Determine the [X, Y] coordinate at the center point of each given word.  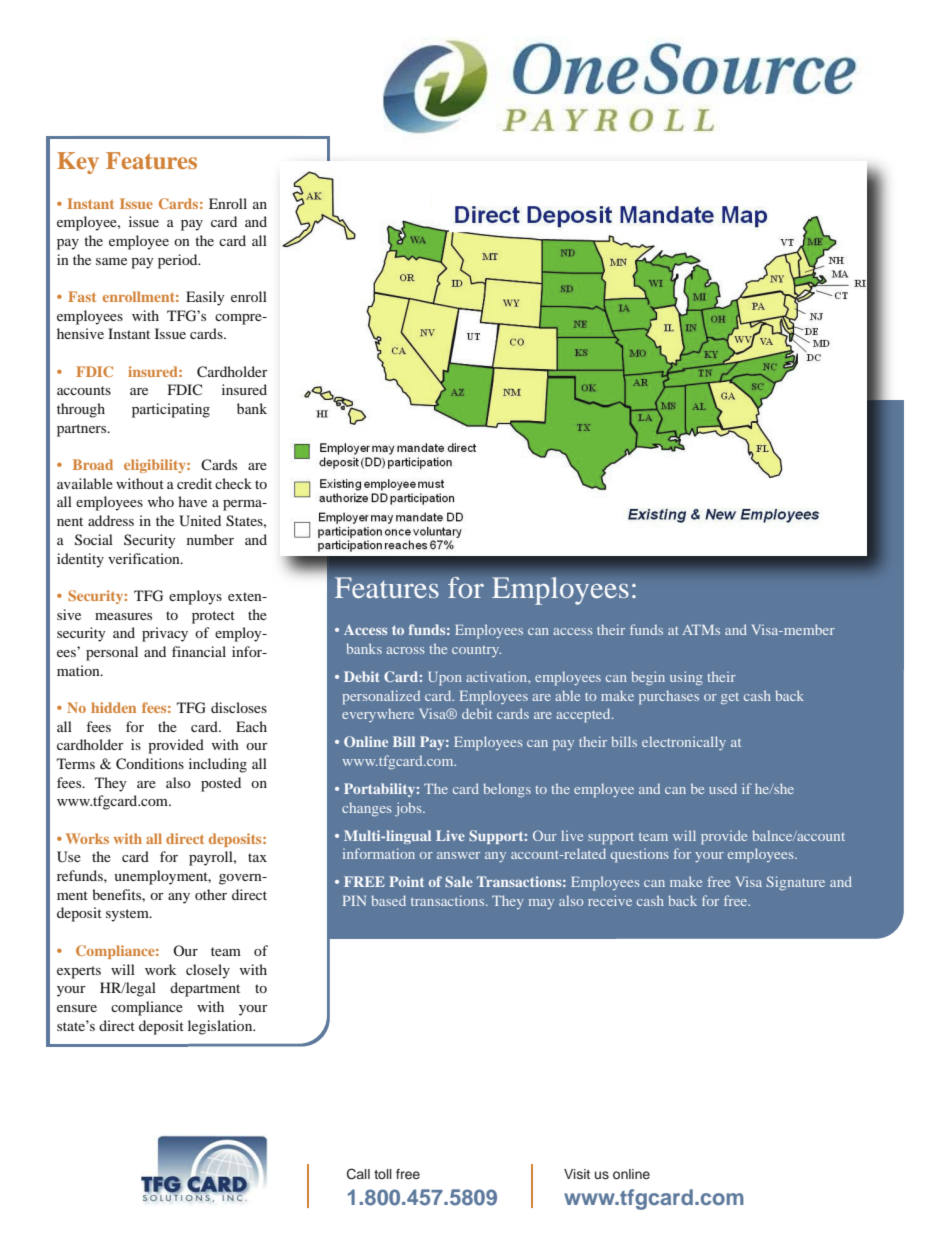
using [686, 678]
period [179, 261]
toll [383, 1174]
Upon [445, 679]
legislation [221, 1027]
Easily [205, 298]
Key [78, 163]
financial [199, 651]
